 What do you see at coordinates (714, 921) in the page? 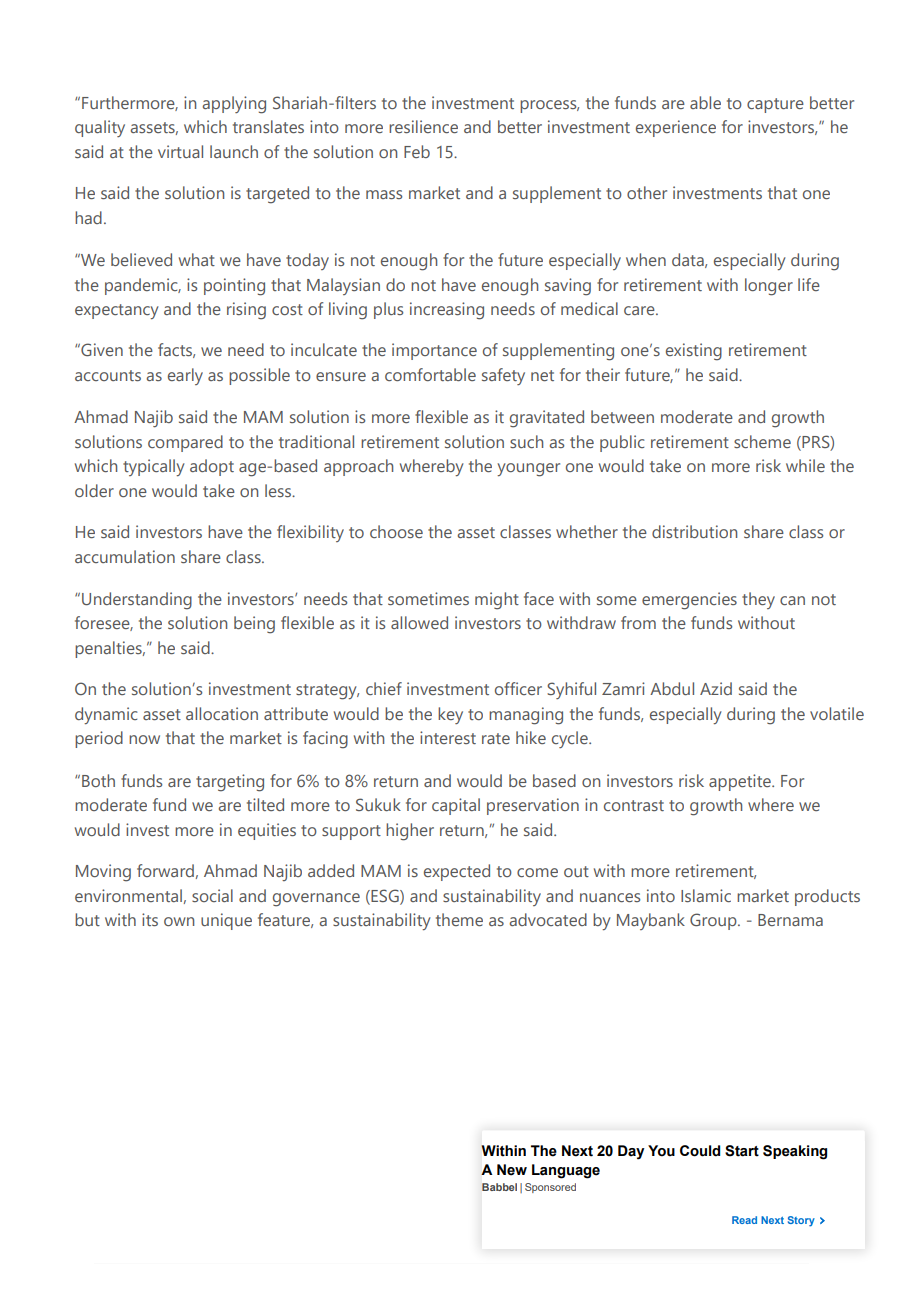
I see `Group` at bounding box center [714, 921].
